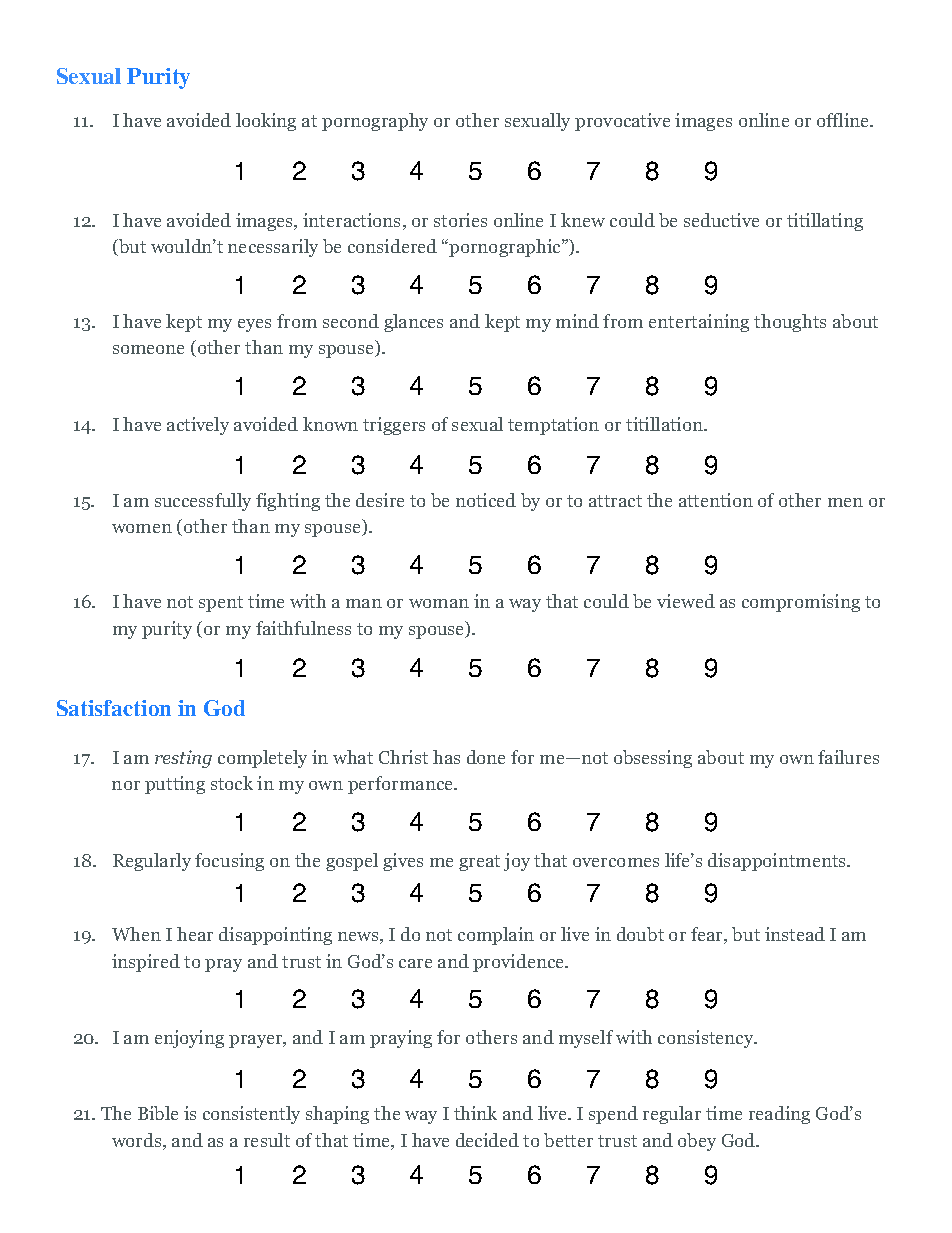  Describe the element at coordinates (486, 757) in the image. I see `done` at that location.
